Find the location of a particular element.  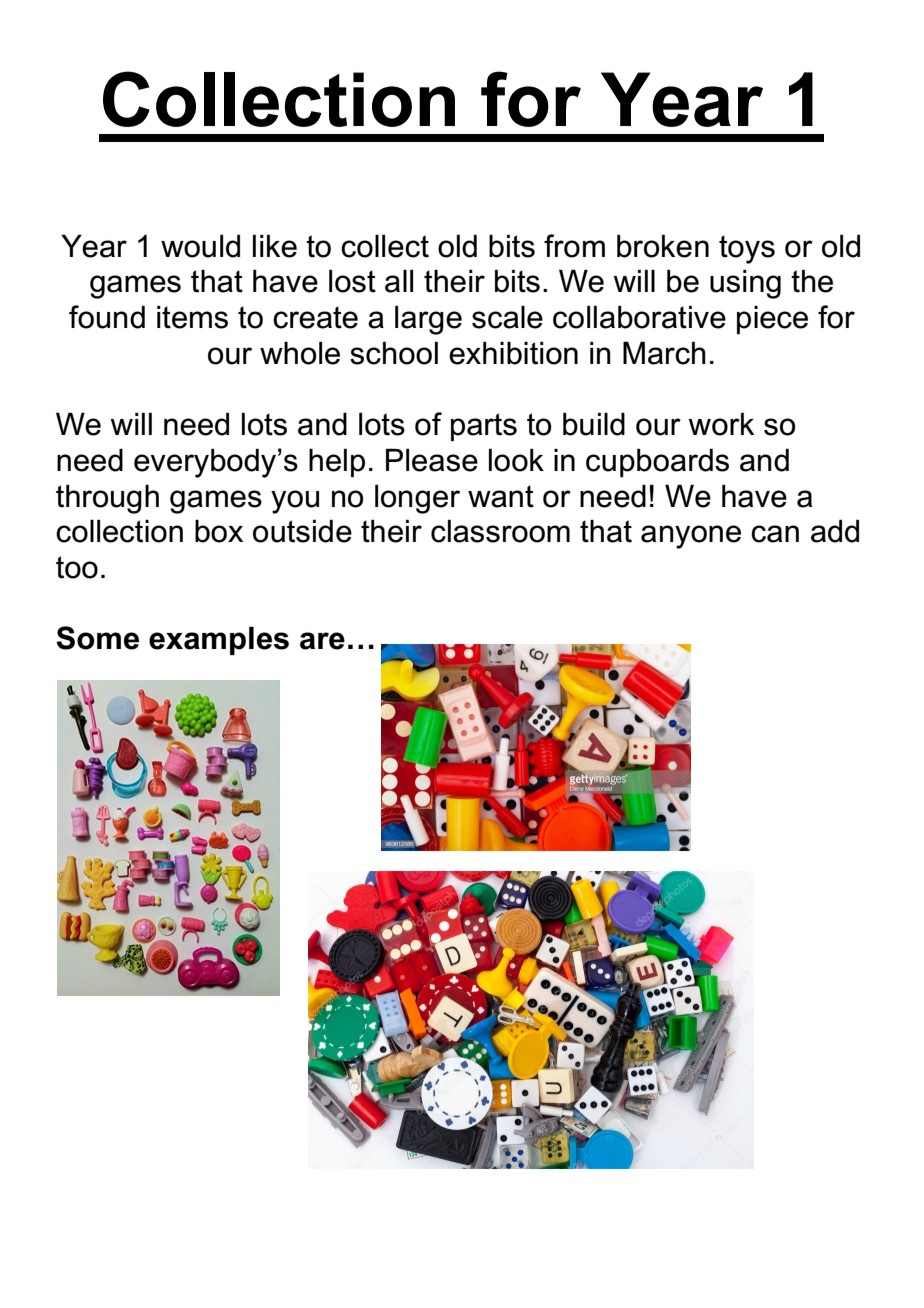

toys is located at coordinates (747, 249).
